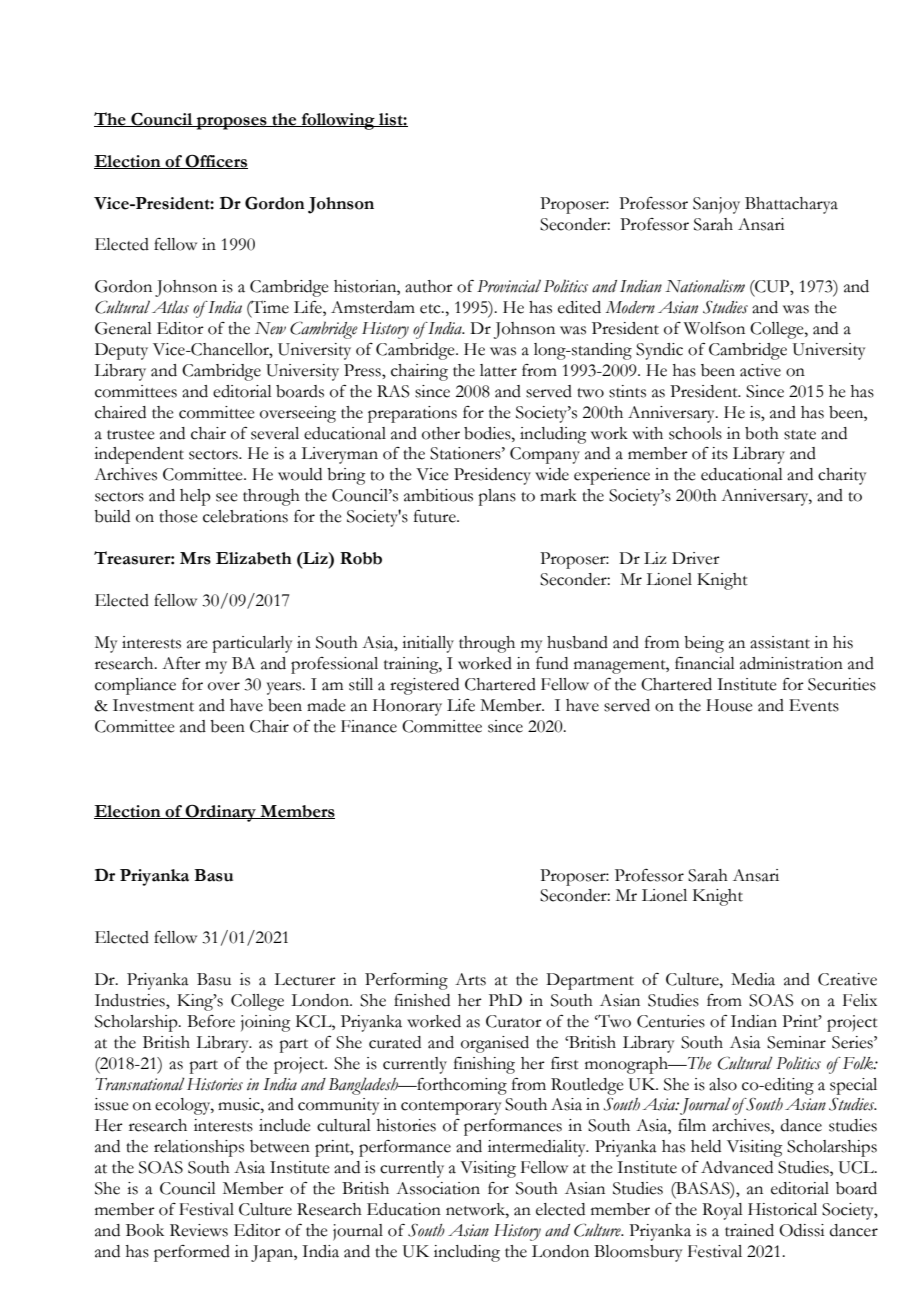 This document has width=924, height=1305. What do you see at coordinates (842, 476) in the document?
I see `charity` at bounding box center [842, 476].
